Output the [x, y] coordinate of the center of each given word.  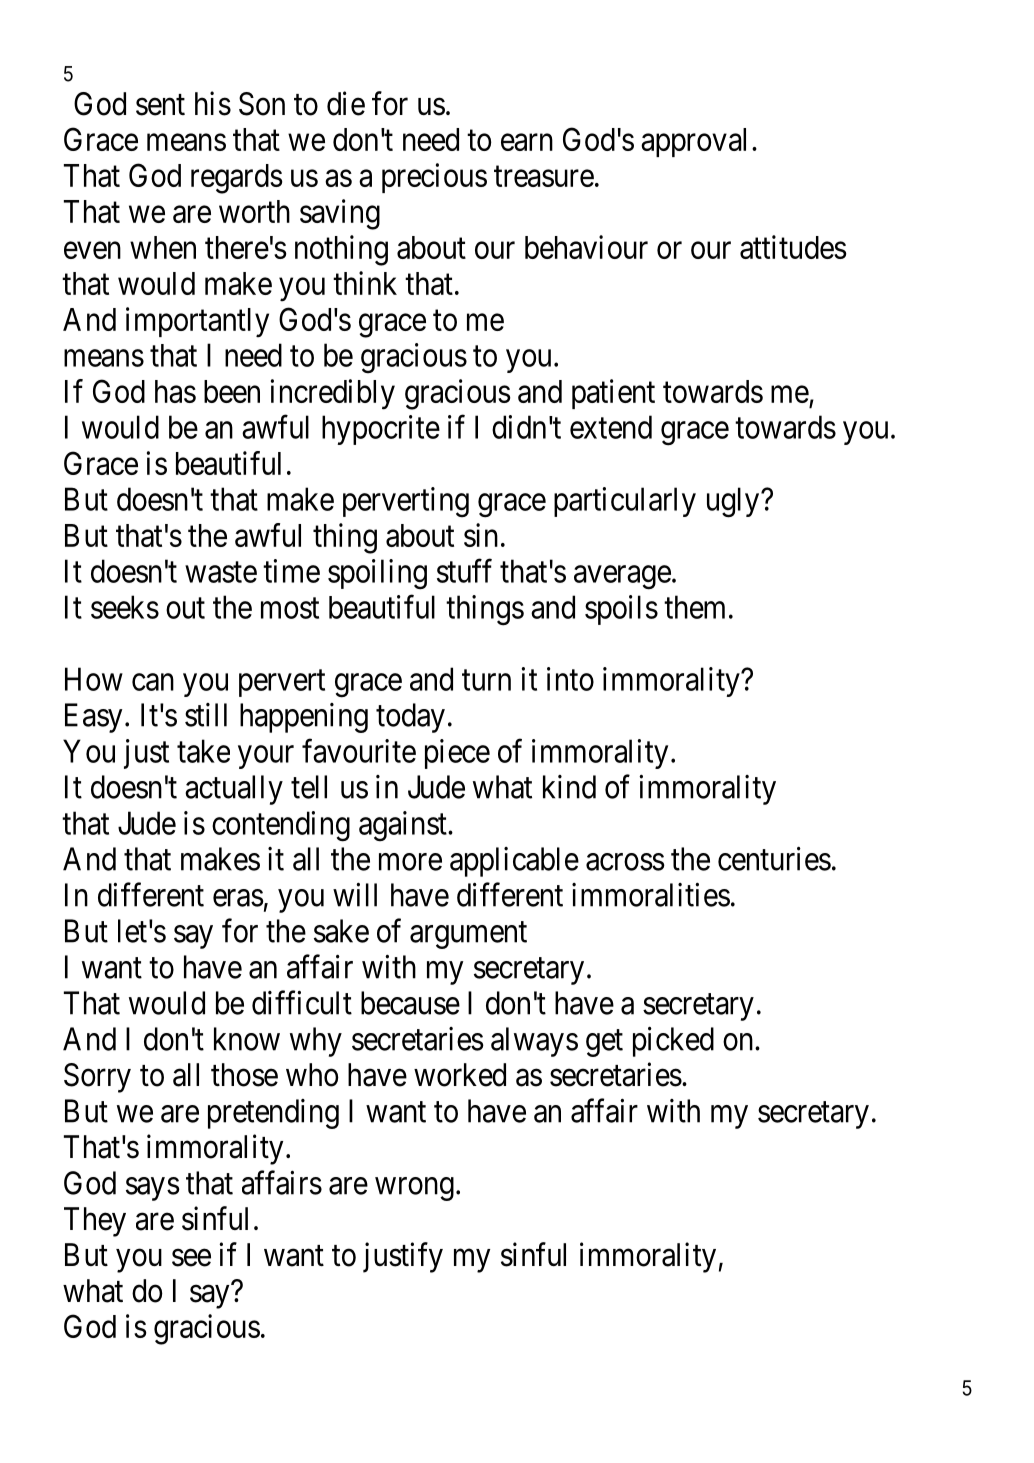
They [95, 1222]
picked [673, 1041]
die [346, 103]
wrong [414, 1189]
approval [693, 142]
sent [160, 105]
